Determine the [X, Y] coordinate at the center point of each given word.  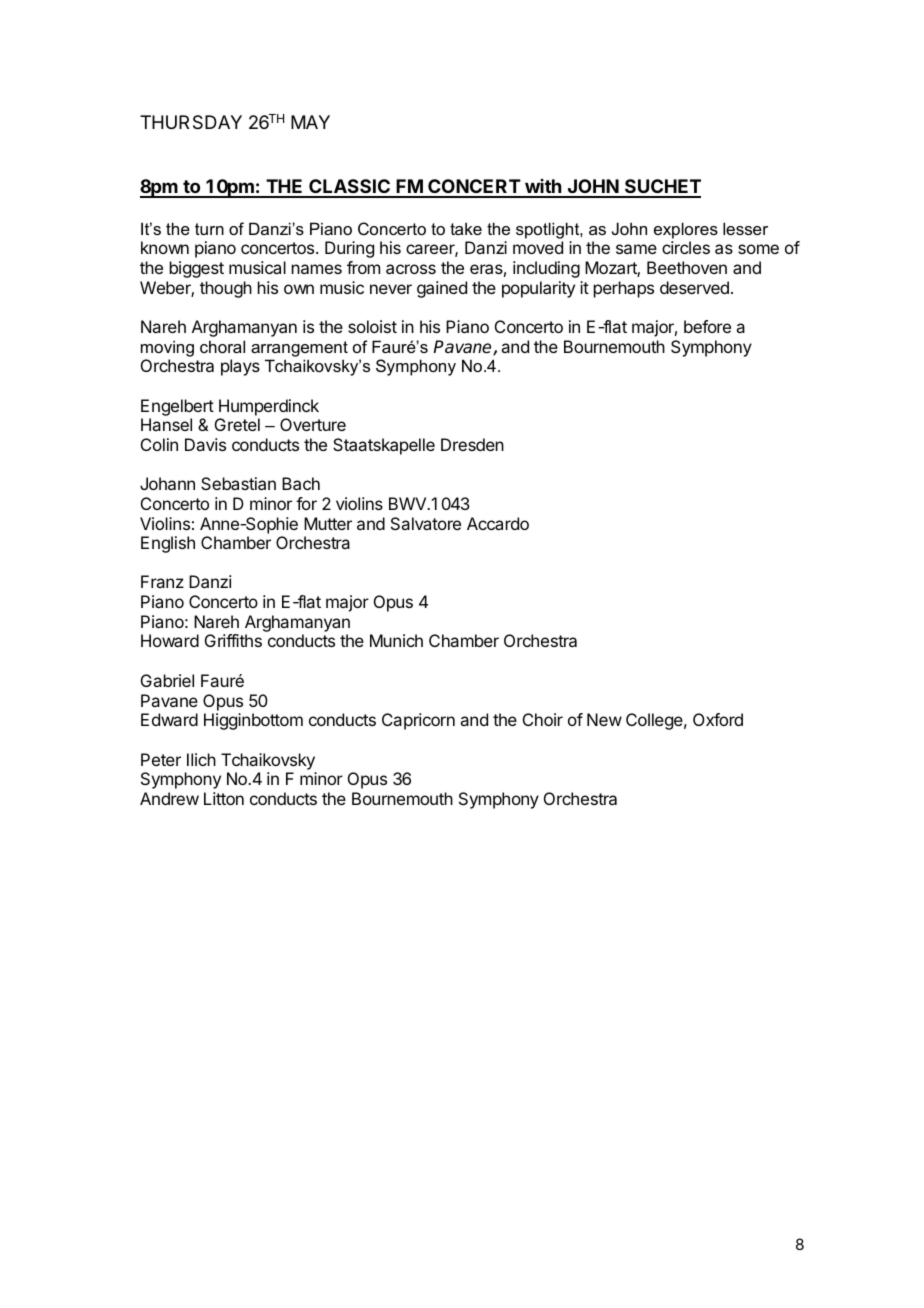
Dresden [472, 444]
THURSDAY [191, 122]
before [707, 326]
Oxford [718, 719]
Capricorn [418, 721]
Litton [224, 798]
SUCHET [662, 188]
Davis [205, 444]
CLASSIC [349, 188]
